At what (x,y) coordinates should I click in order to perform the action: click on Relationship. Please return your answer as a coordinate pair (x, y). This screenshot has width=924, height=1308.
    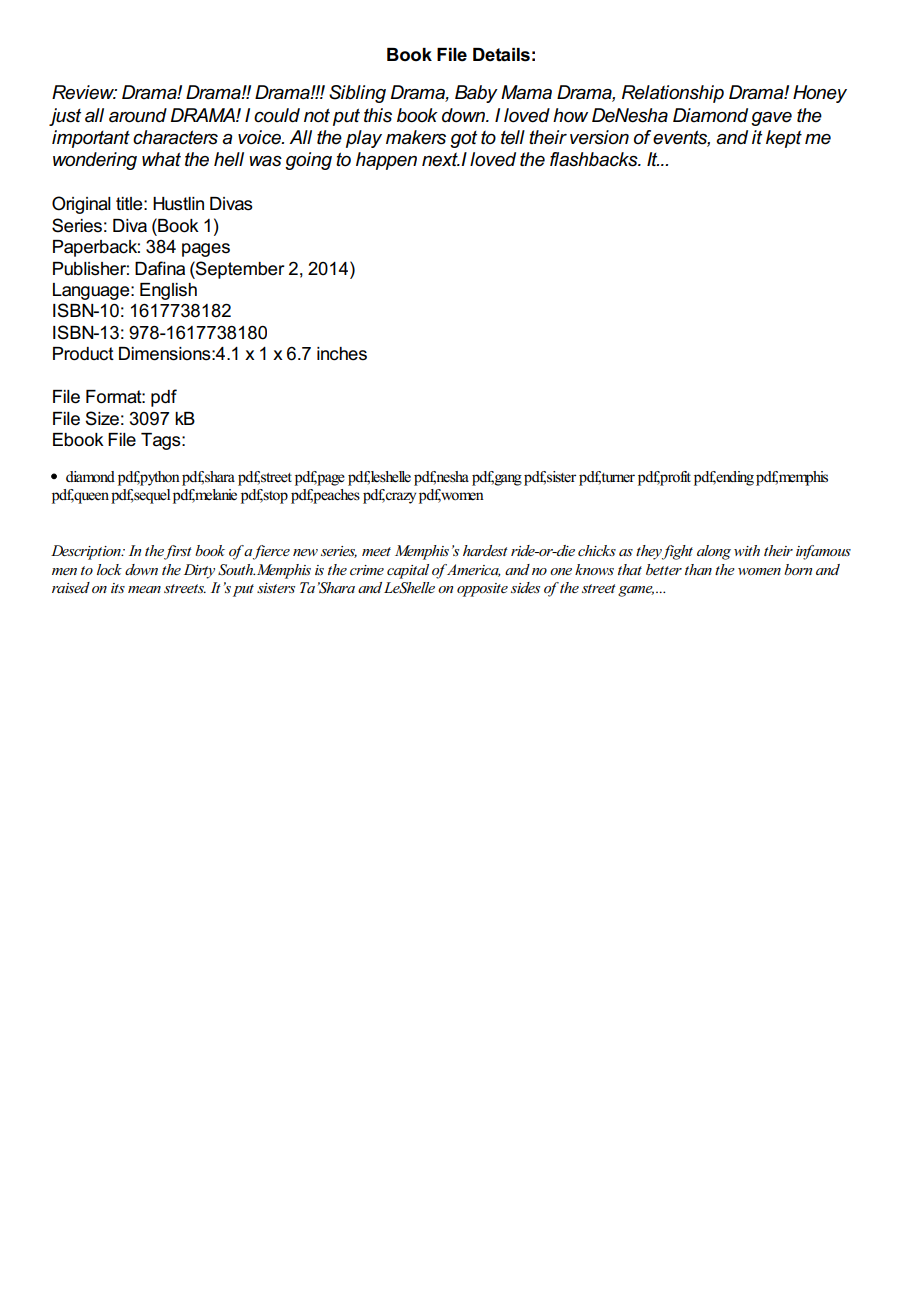
    Looking at the image, I should click on (673, 94).
